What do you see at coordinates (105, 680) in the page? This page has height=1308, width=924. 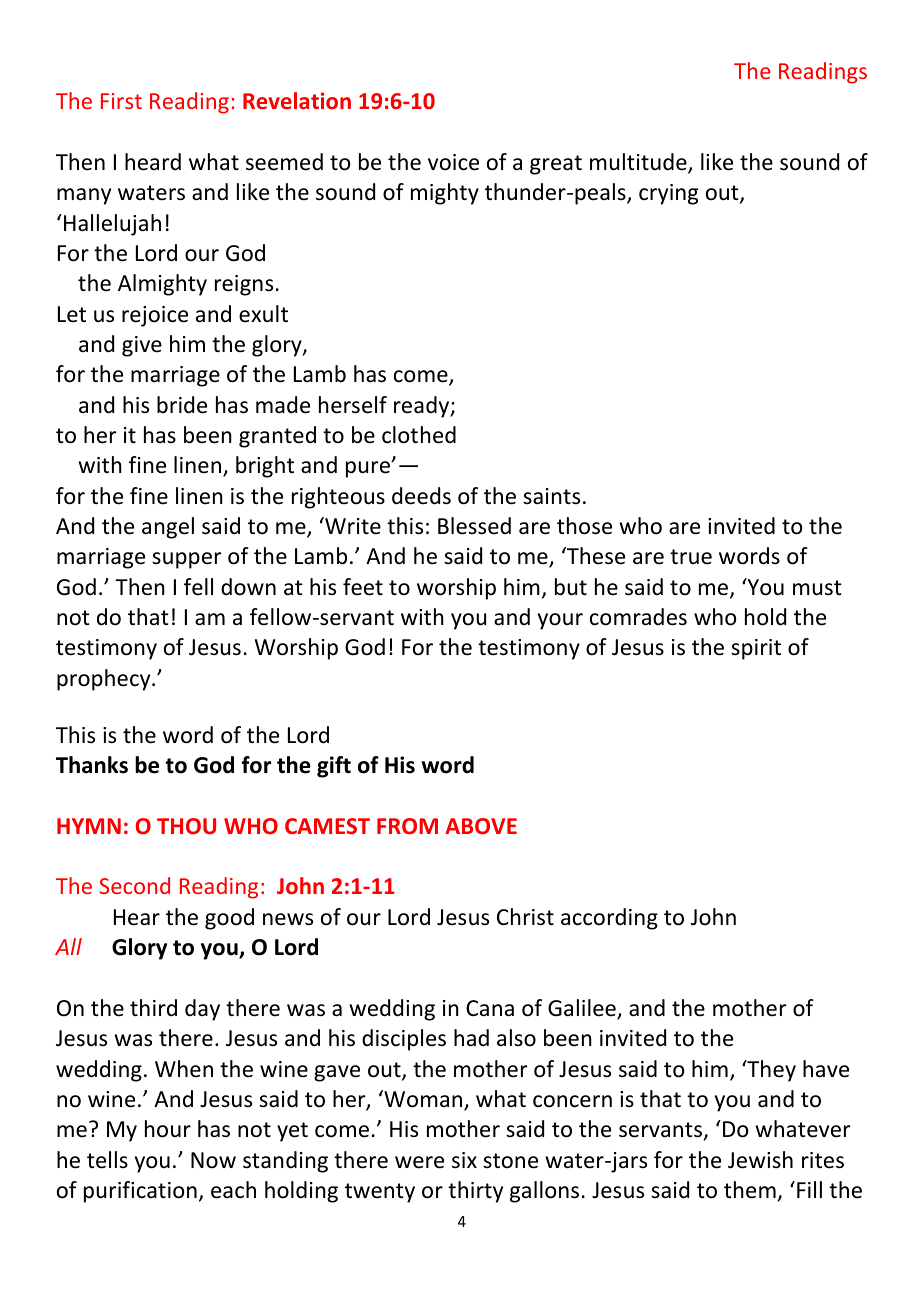 I see `prophecy` at bounding box center [105, 680].
